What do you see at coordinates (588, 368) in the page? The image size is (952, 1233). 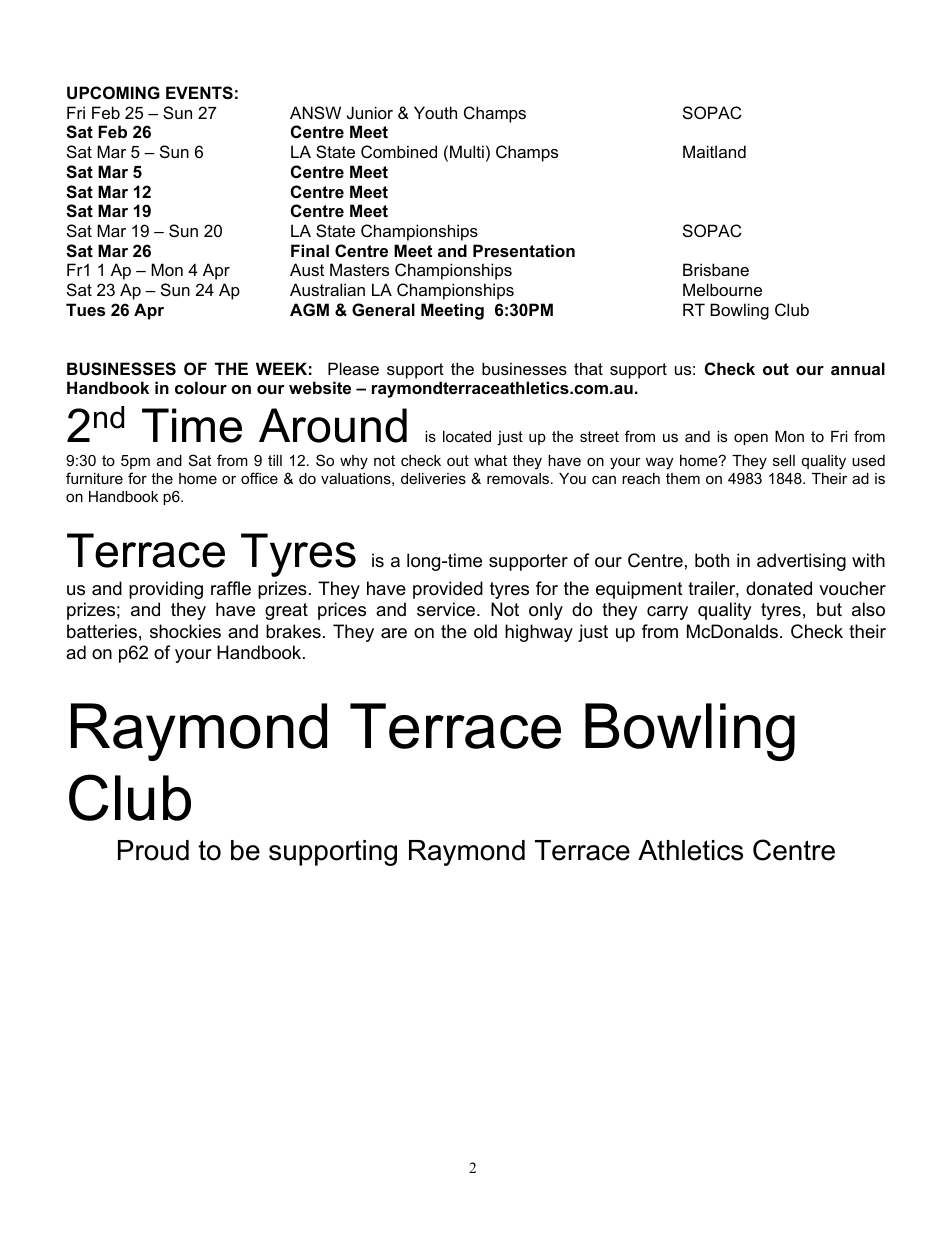 I see `that` at bounding box center [588, 368].
